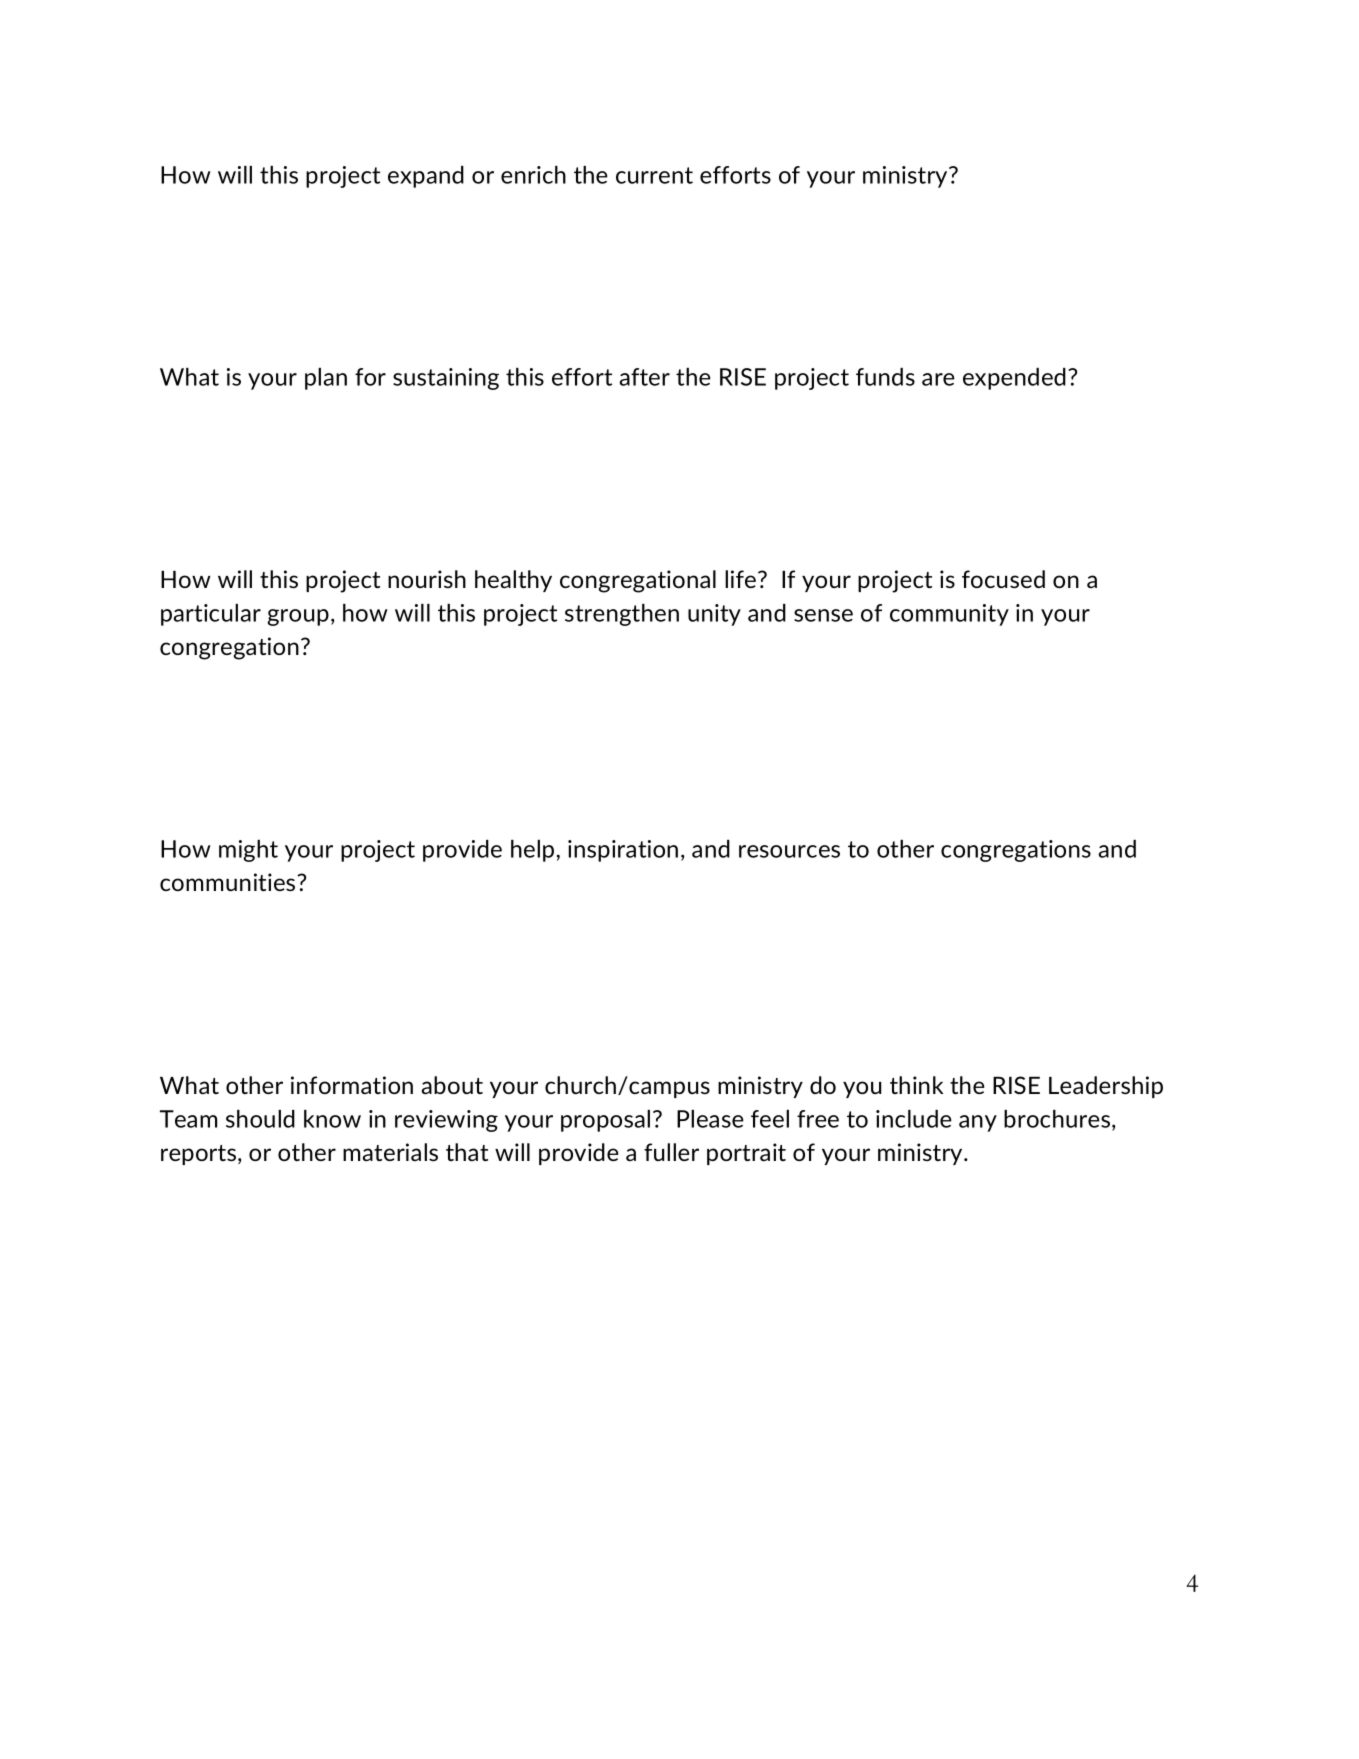  Describe the element at coordinates (426, 177) in the document. I see `expand` at that location.
